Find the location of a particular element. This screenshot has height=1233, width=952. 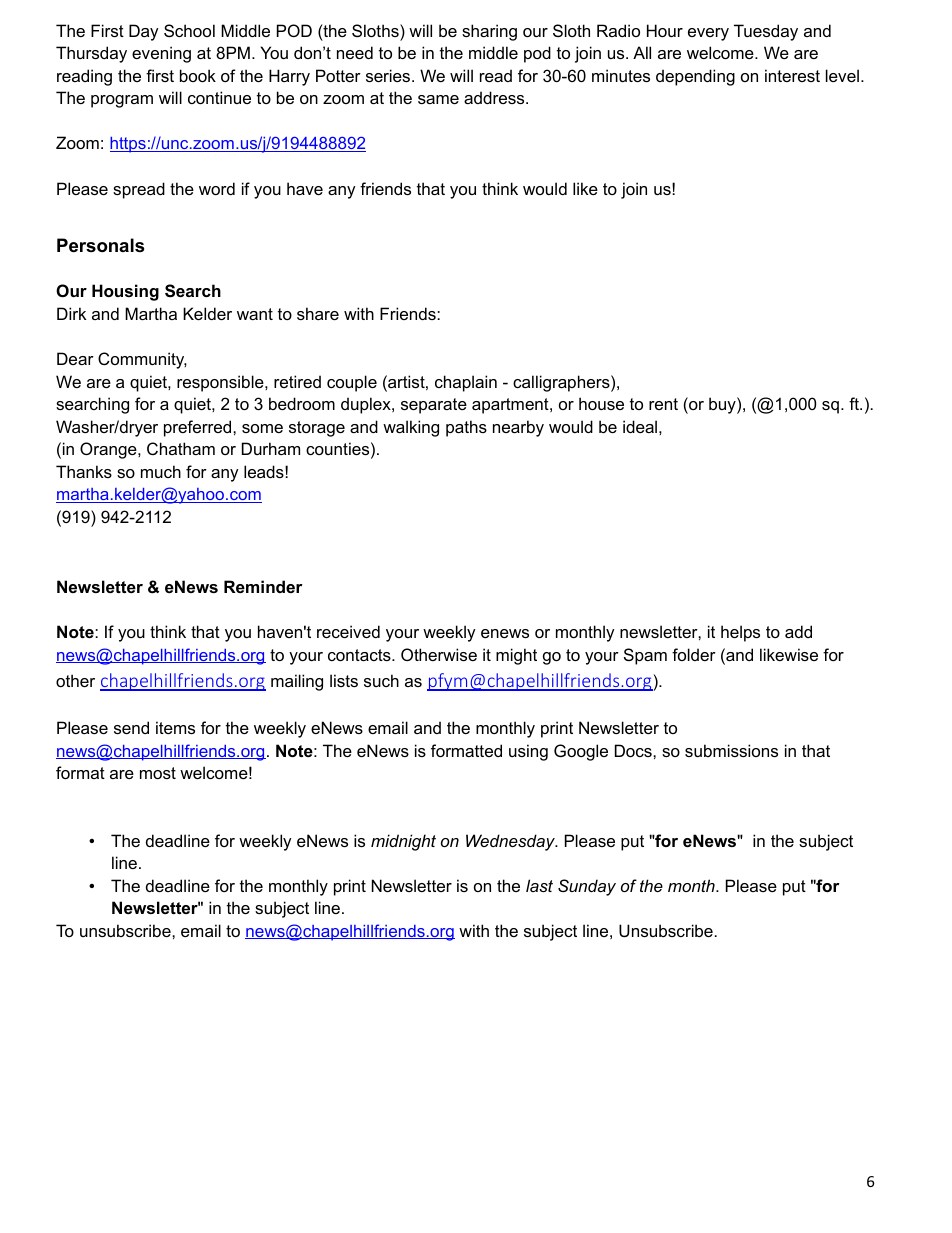

paths is located at coordinates (466, 428).
